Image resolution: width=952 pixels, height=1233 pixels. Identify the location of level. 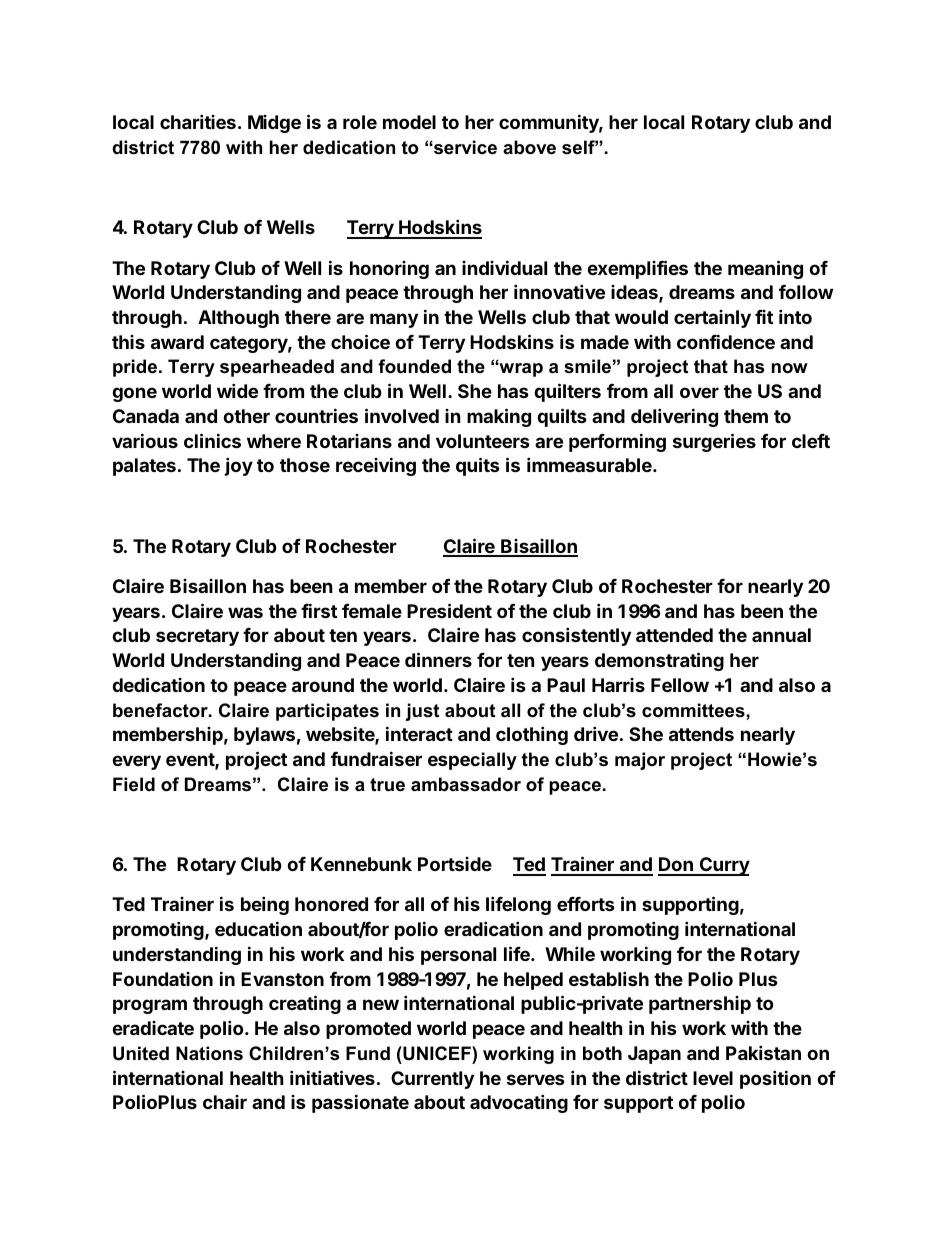
(713, 1078).
